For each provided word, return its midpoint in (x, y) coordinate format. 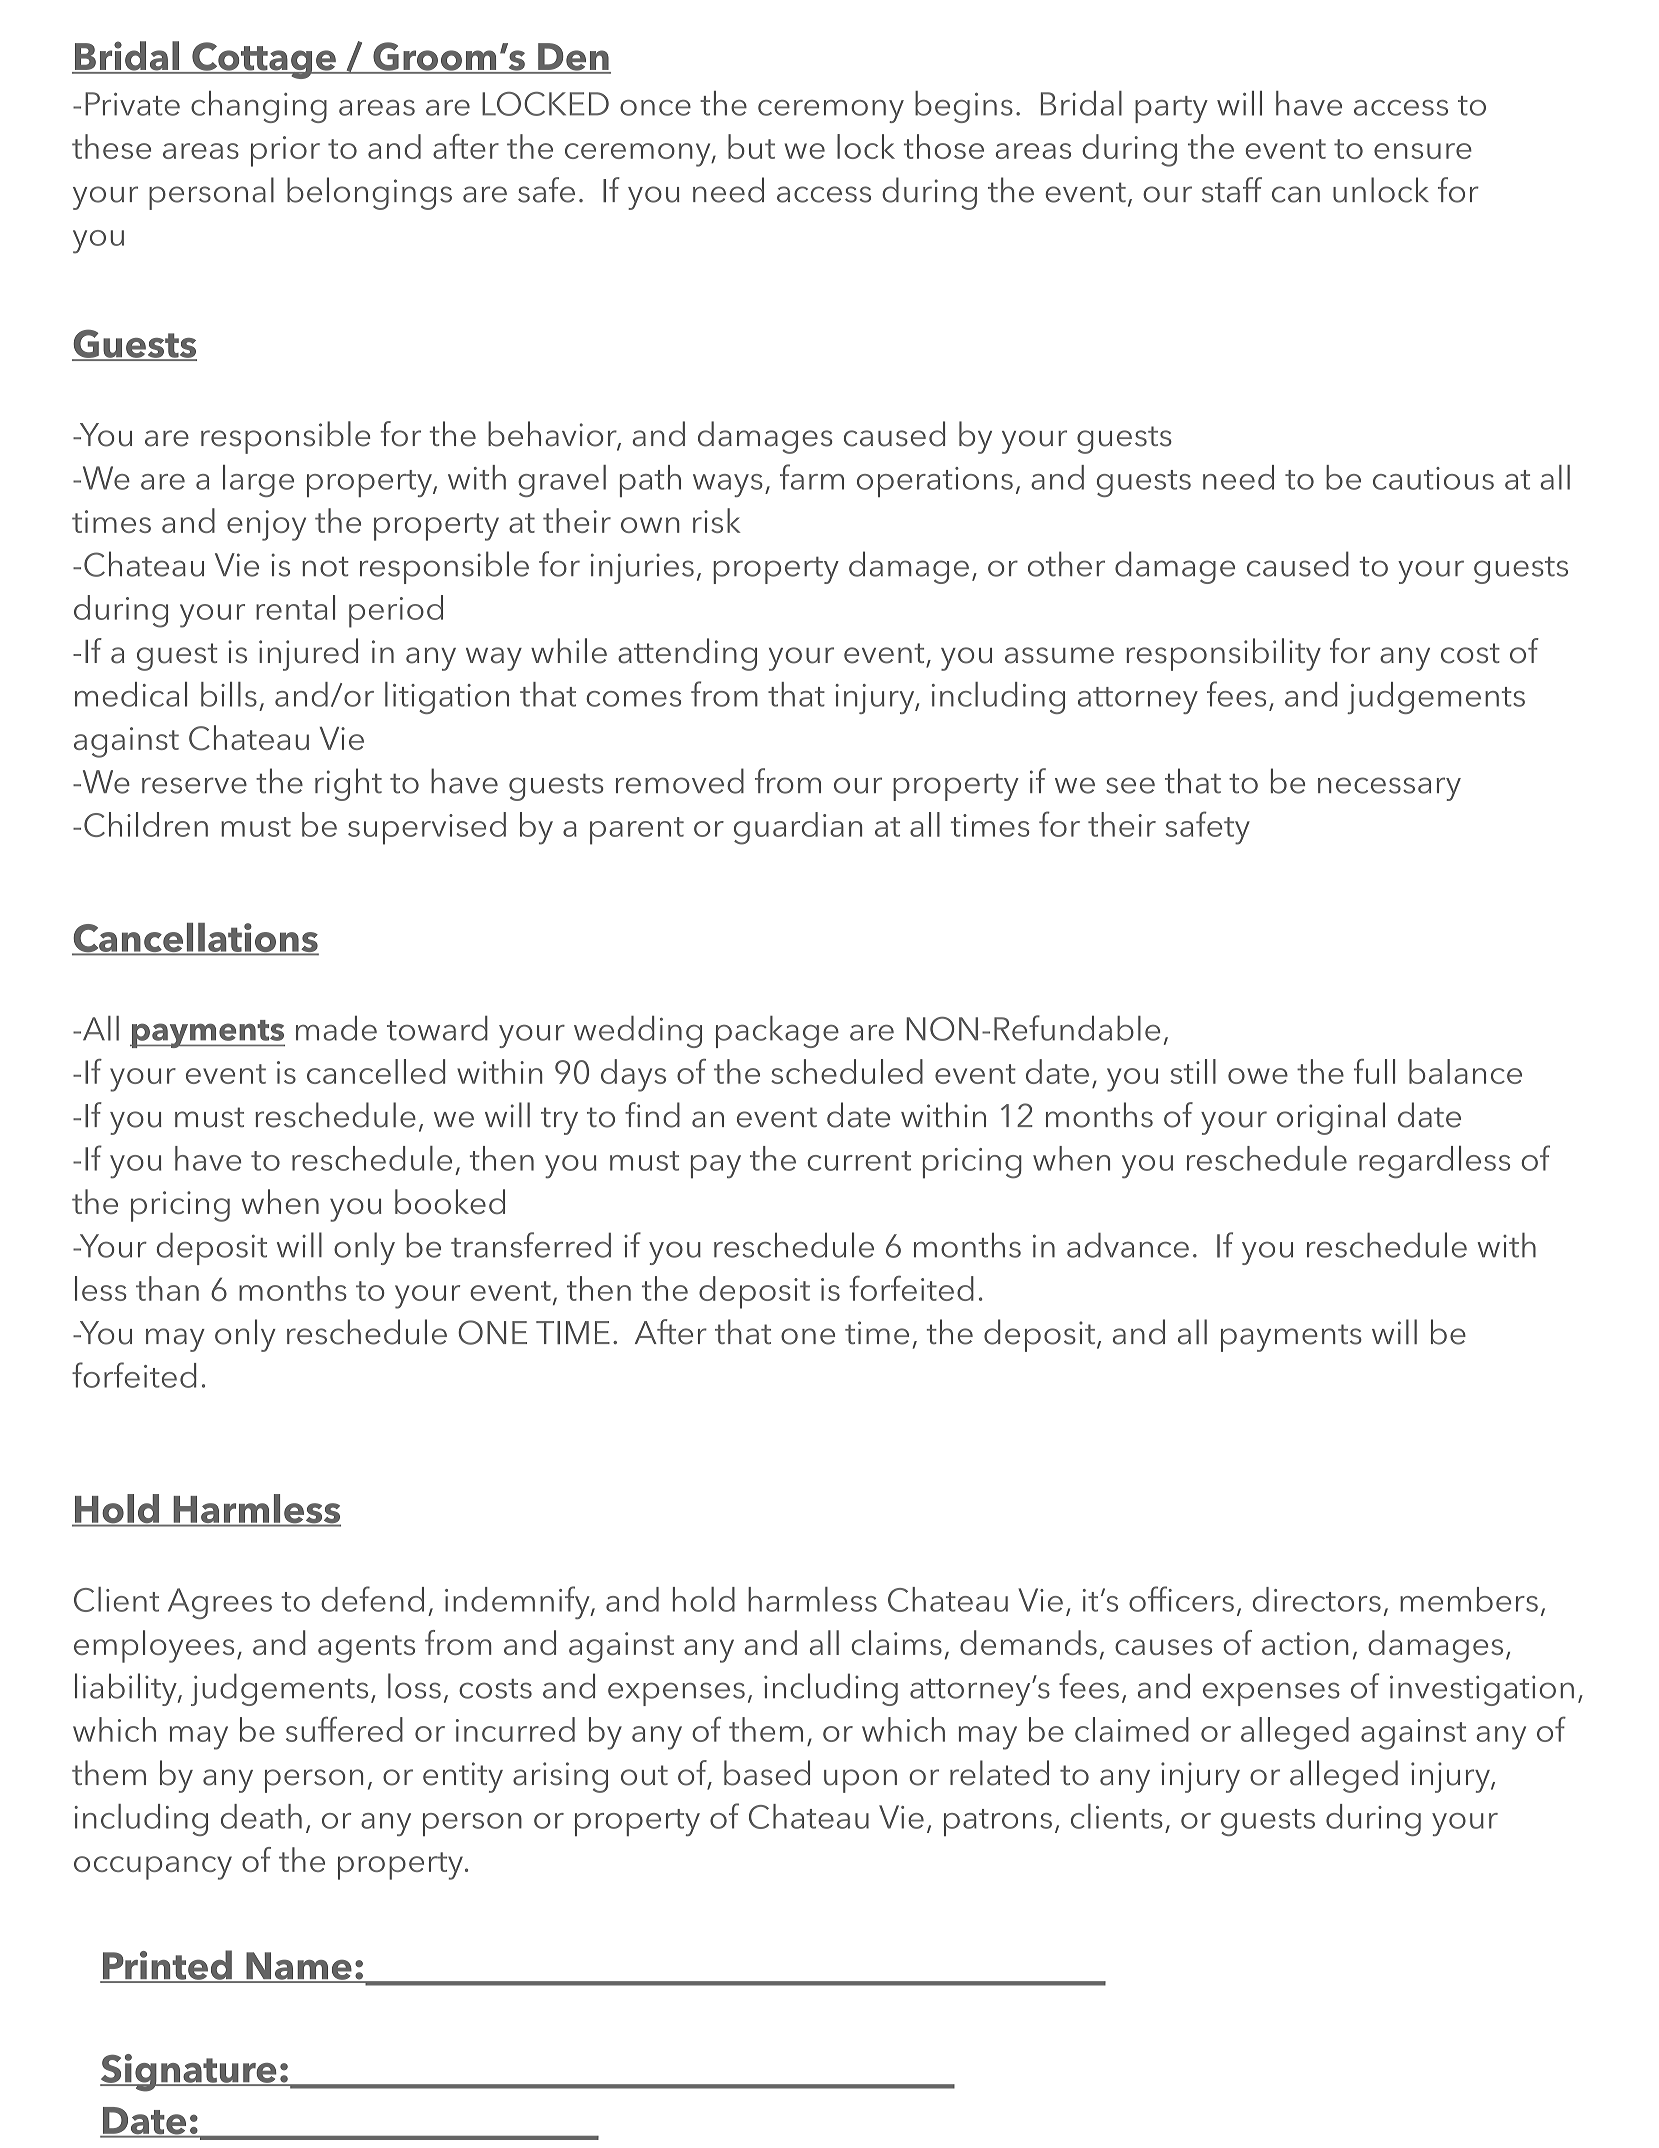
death (261, 1816)
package (777, 1032)
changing (259, 107)
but (751, 146)
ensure (1423, 151)
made (336, 1028)
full (1374, 1071)
